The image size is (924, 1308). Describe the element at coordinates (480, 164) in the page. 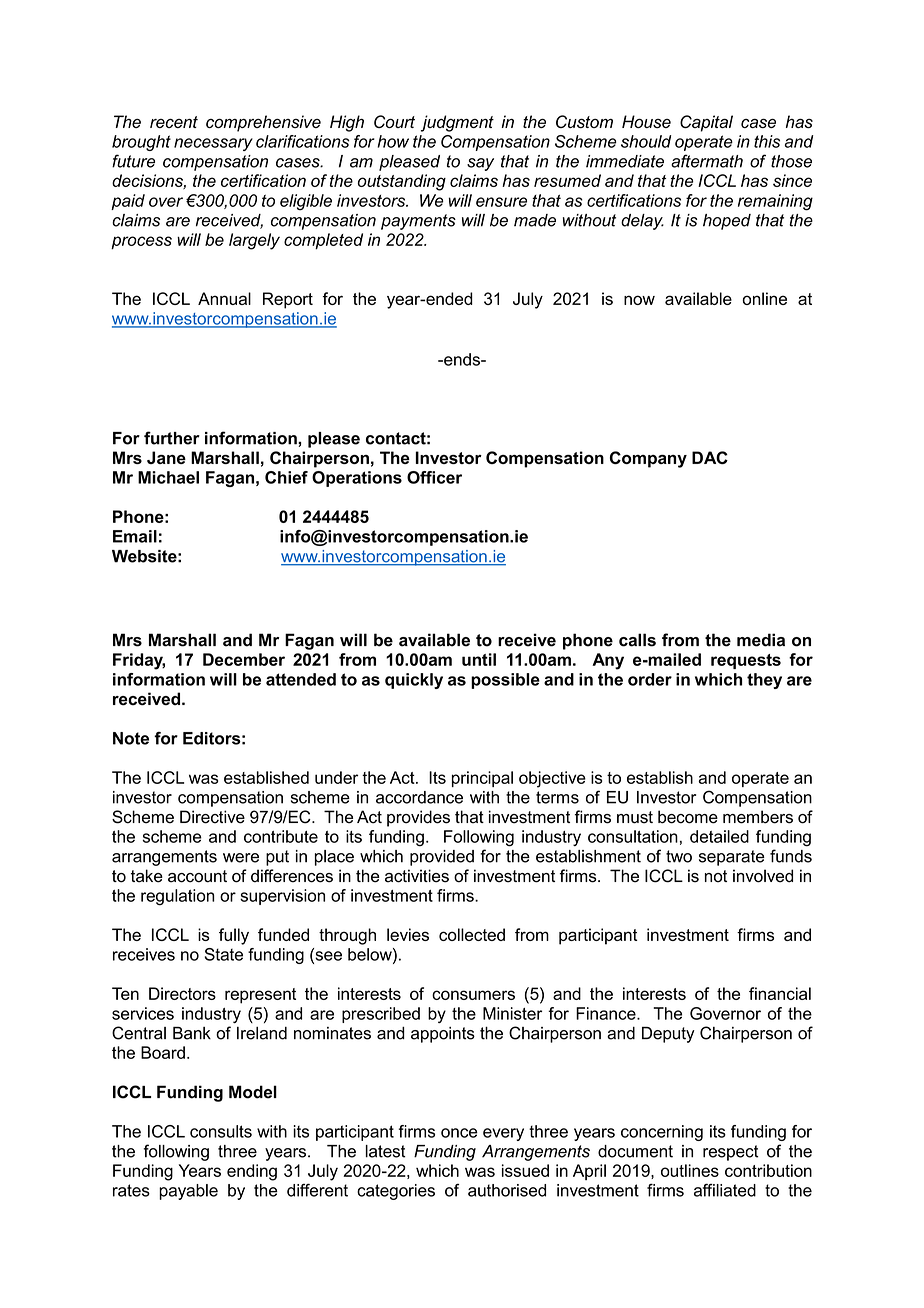

I see `say` at that location.
